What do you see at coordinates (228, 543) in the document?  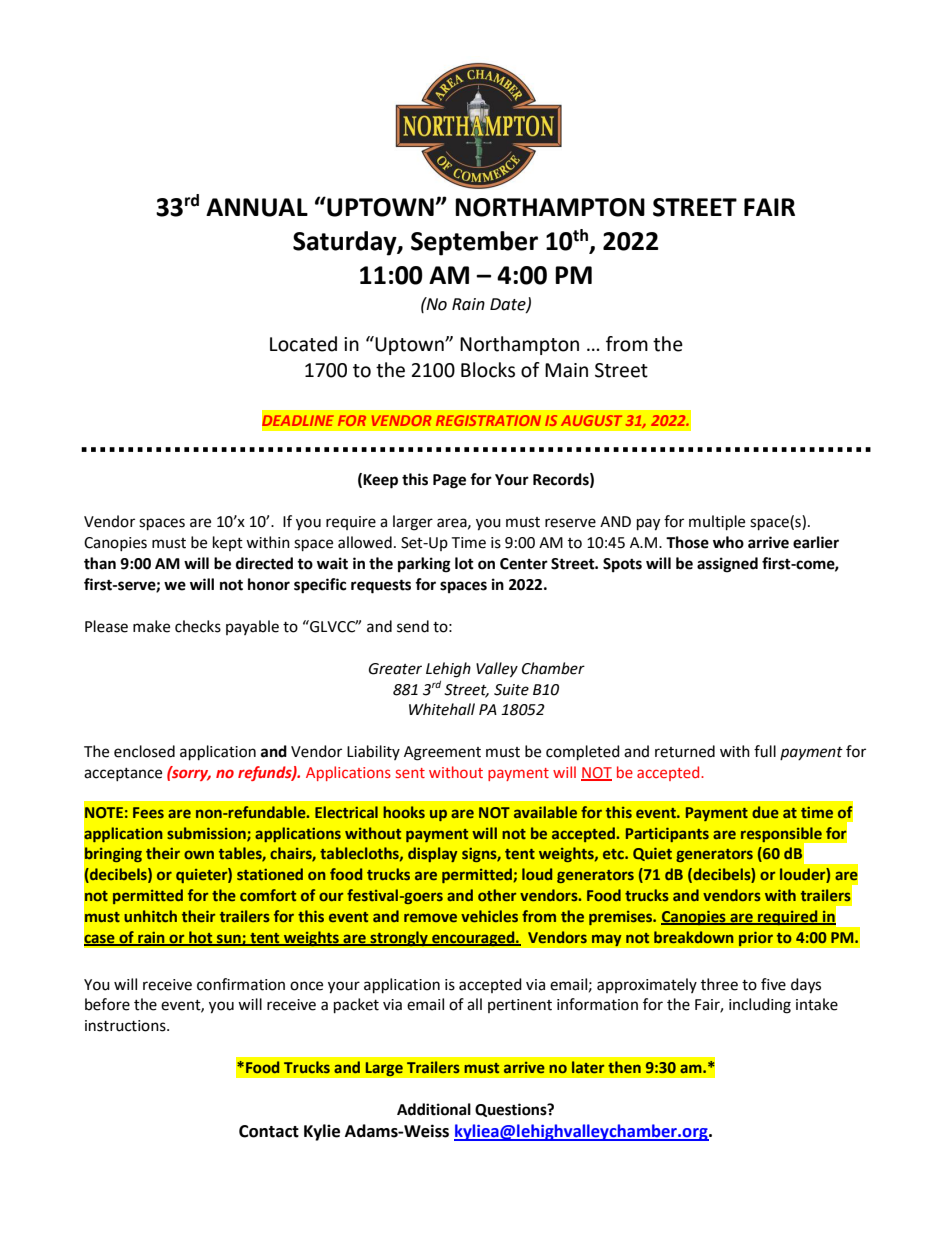 I see `kept` at bounding box center [228, 543].
